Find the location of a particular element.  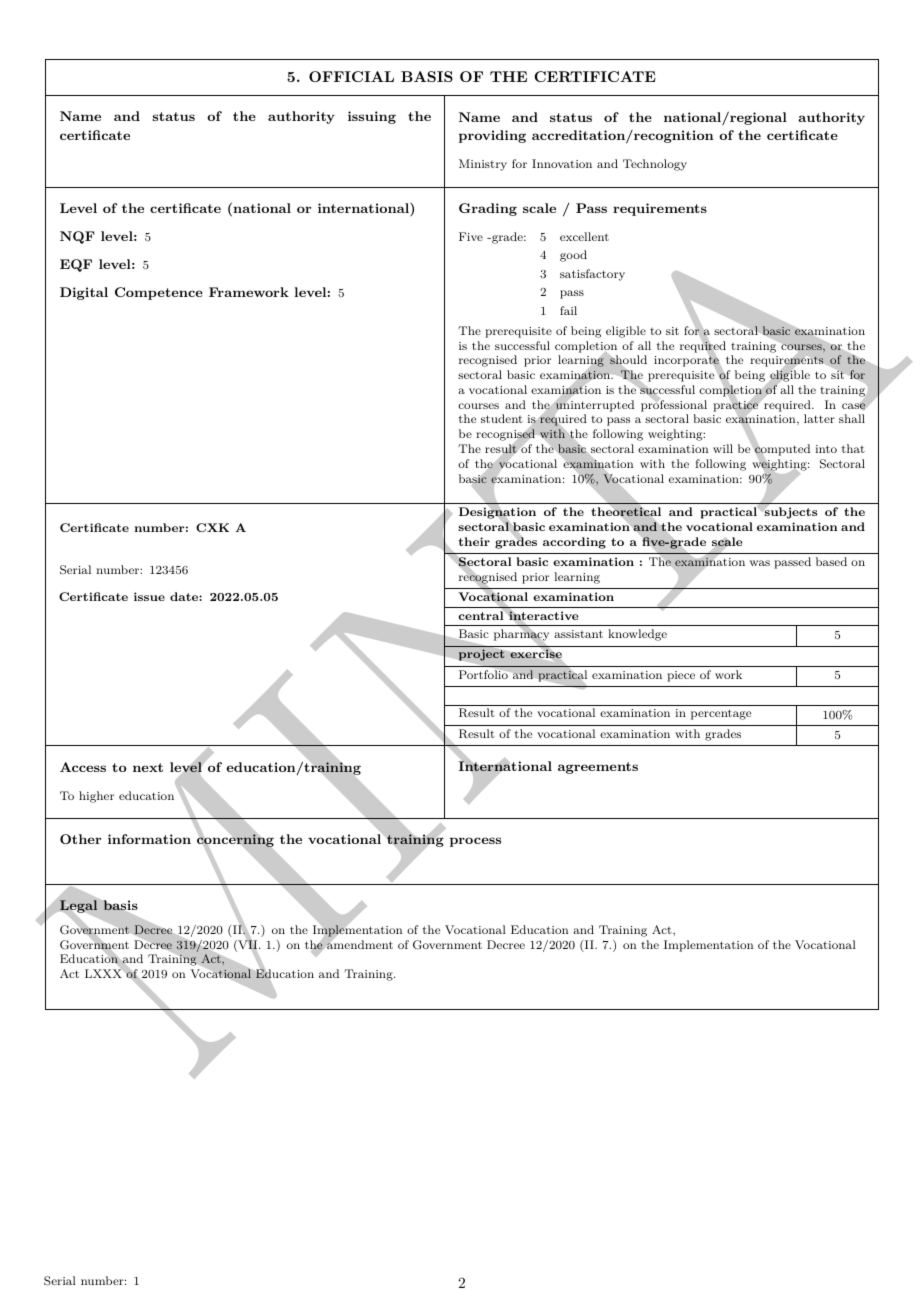

information is located at coordinates (149, 839).
